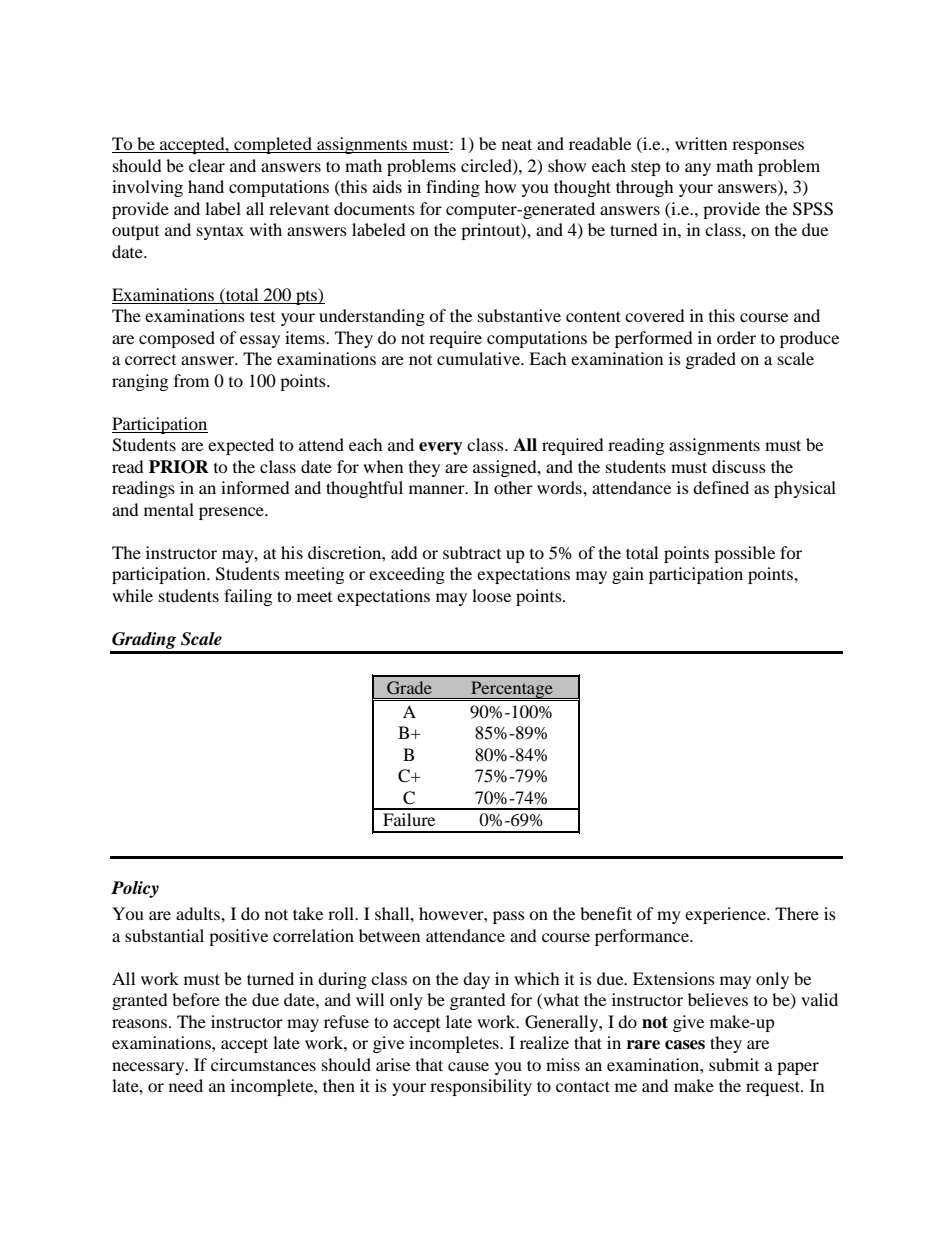  I want to click on discuss, so click(739, 466).
